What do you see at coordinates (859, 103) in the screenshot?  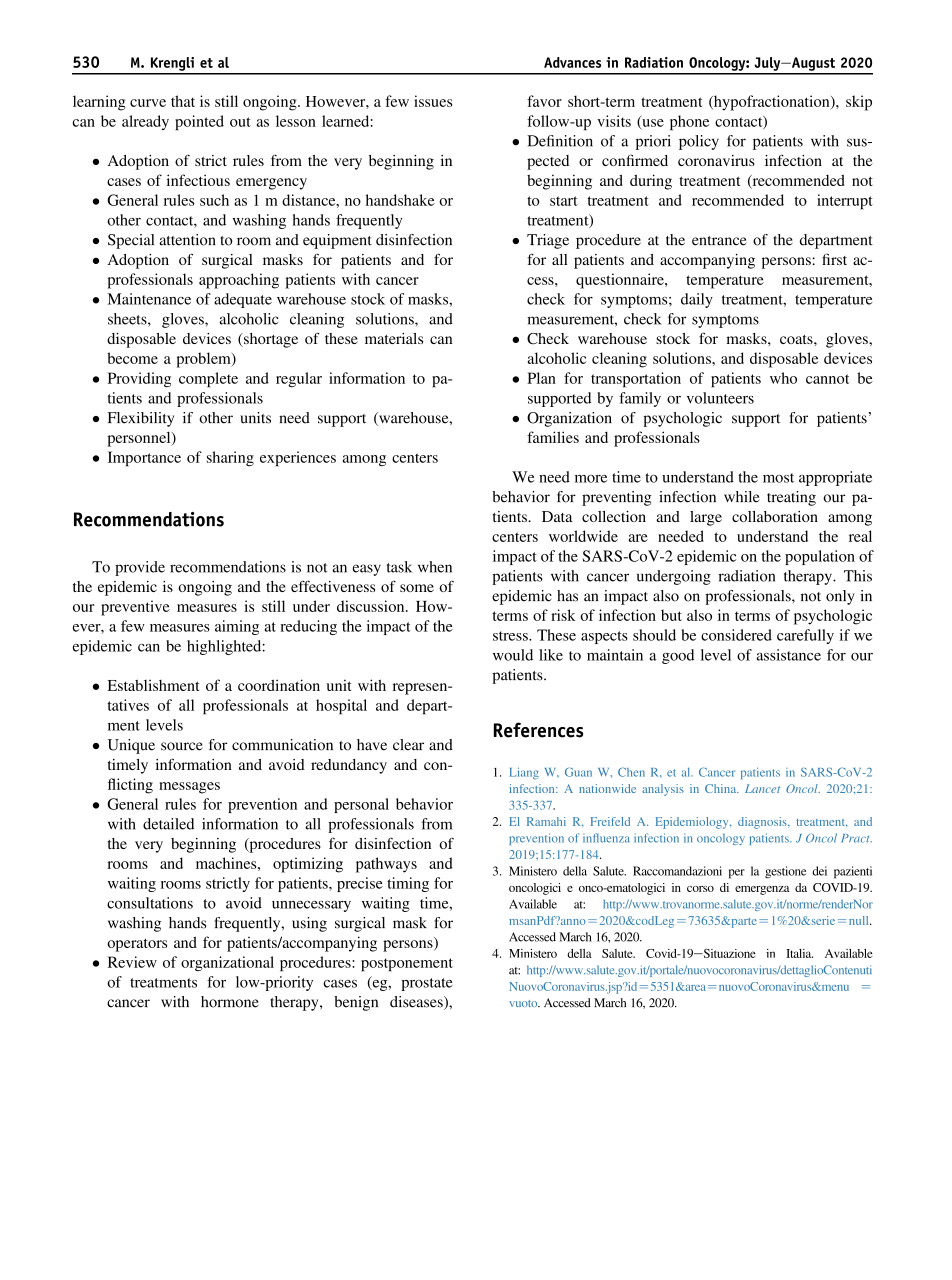 I see `skip` at bounding box center [859, 103].
